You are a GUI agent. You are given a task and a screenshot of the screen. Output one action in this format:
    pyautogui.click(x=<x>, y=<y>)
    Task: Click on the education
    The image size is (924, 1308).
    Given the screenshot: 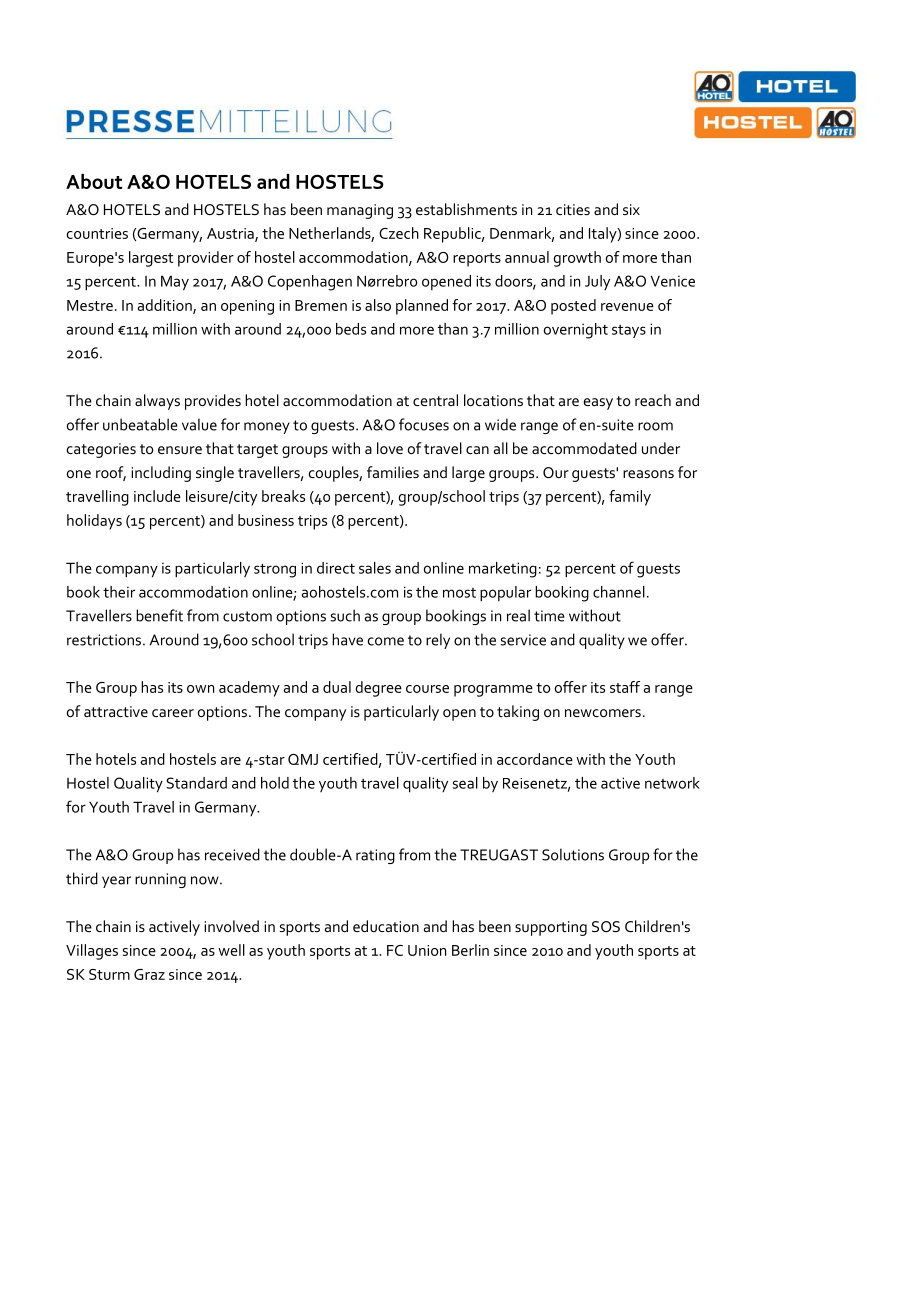 What is the action you would take?
    pyautogui.click(x=386, y=926)
